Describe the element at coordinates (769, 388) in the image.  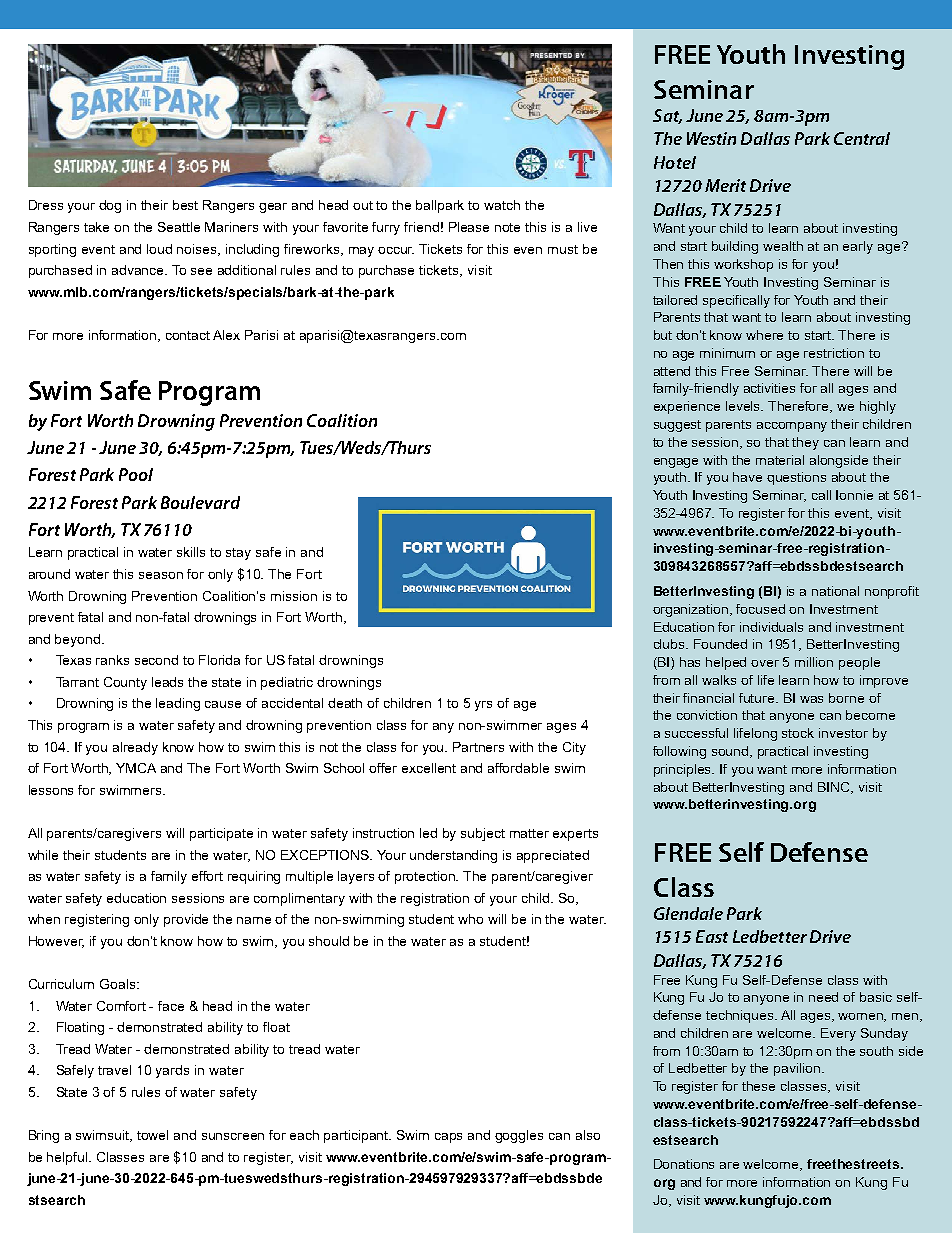
I see `activities` at that location.
